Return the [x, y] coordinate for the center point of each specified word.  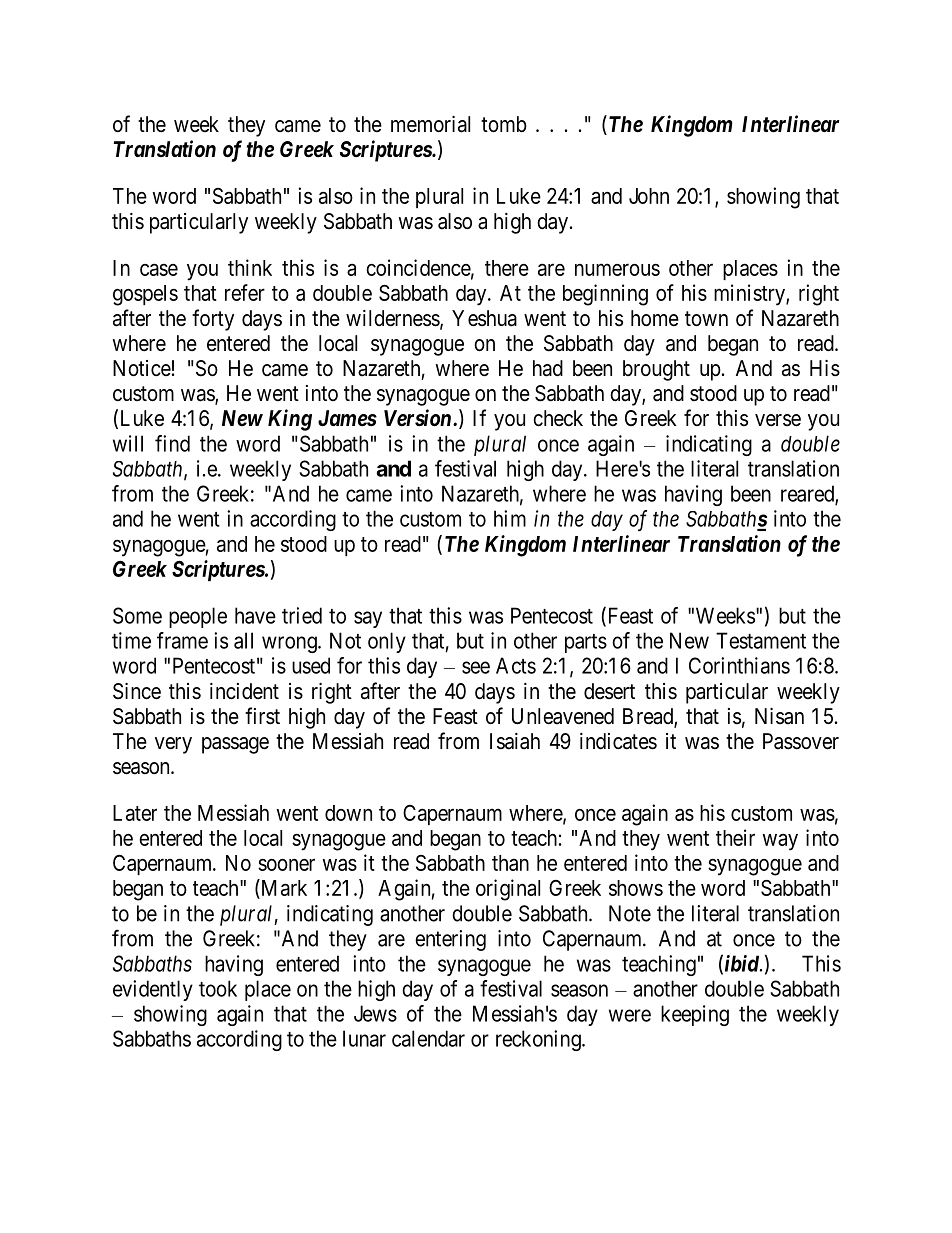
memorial [430, 124]
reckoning [539, 1040]
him [510, 518]
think [250, 267]
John [649, 196]
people [198, 617]
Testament [761, 640]
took [218, 988]
